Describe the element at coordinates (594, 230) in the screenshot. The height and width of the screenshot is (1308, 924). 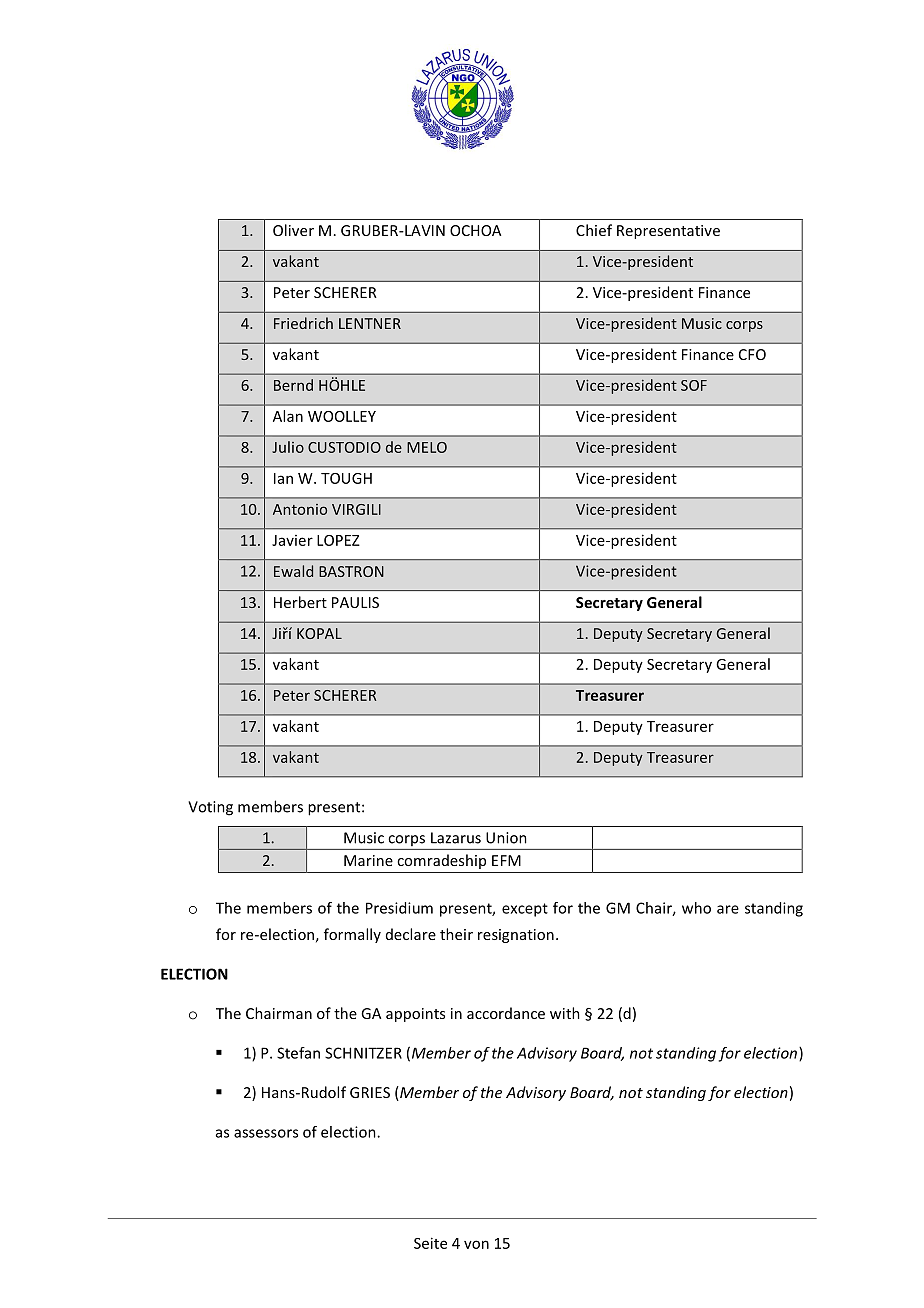
I see `Chief` at that location.
